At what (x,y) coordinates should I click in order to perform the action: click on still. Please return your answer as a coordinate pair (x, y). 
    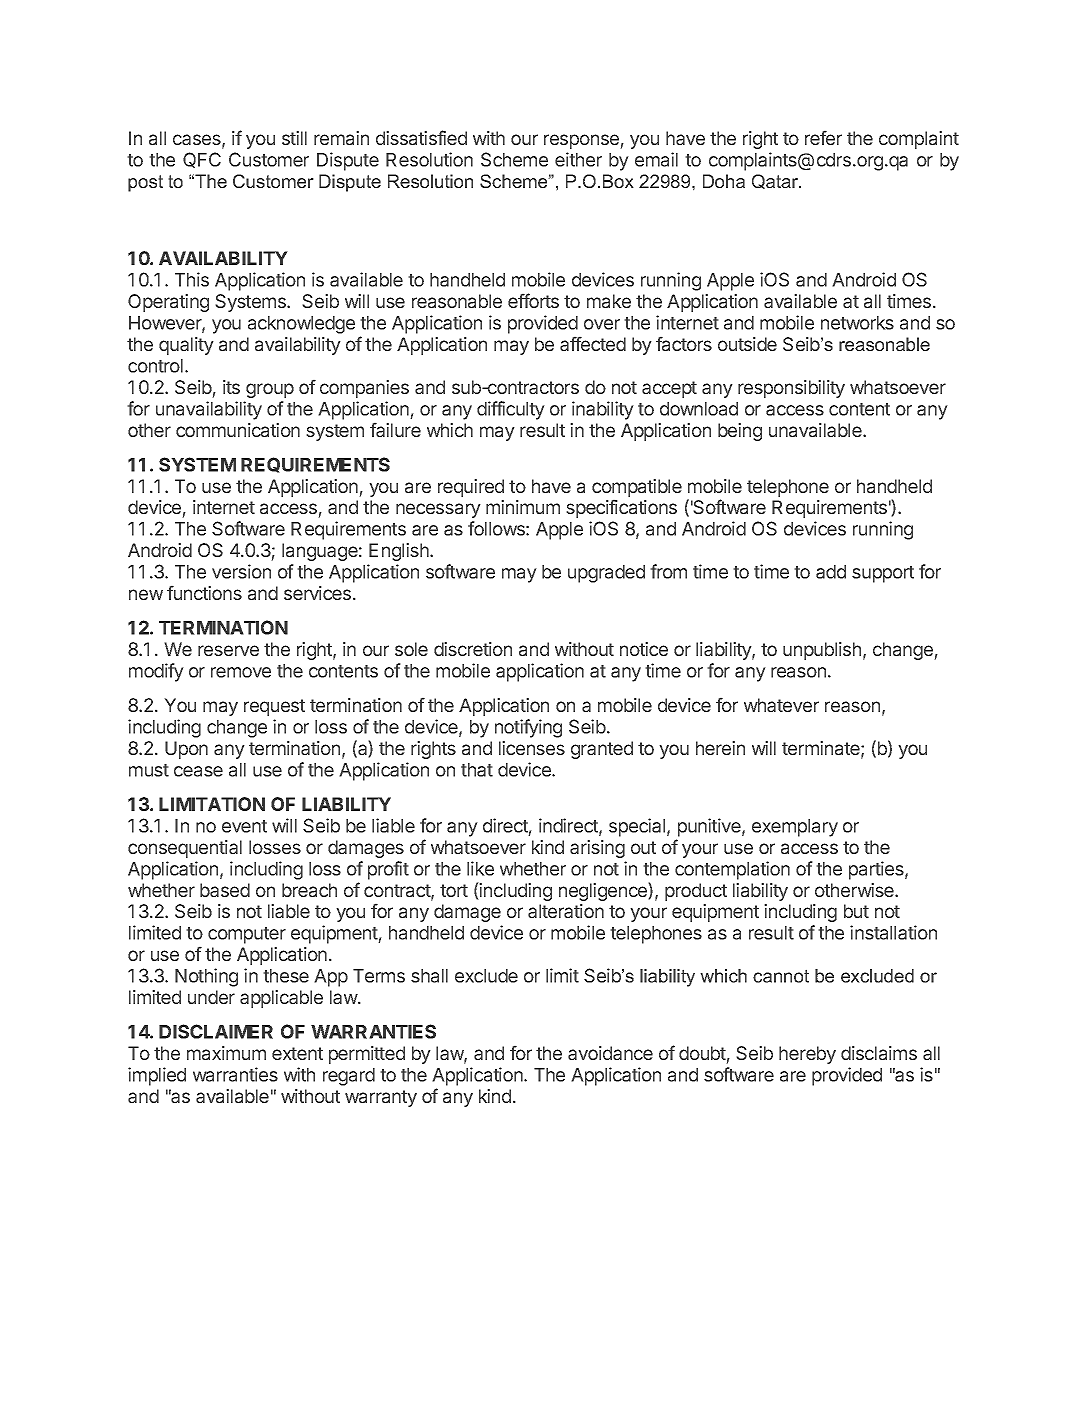
    Looking at the image, I should click on (294, 138).
